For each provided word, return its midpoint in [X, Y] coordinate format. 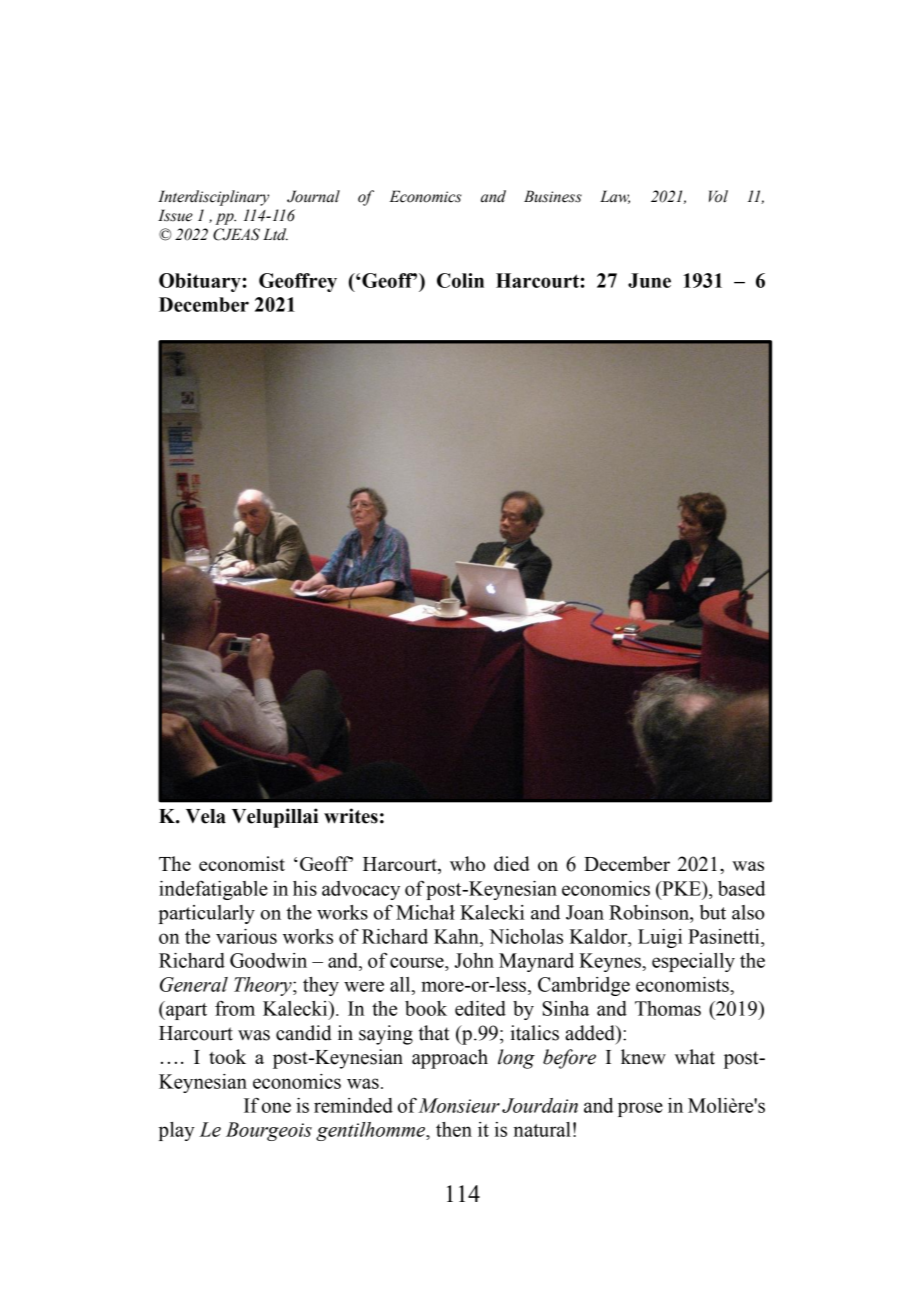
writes [351, 816]
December [204, 304]
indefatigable [213, 890]
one [276, 1107]
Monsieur [459, 1105]
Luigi [660, 938]
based [741, 888]
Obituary [200, 282]
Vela [206, 816]
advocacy [361, 890]
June [649, 280]
